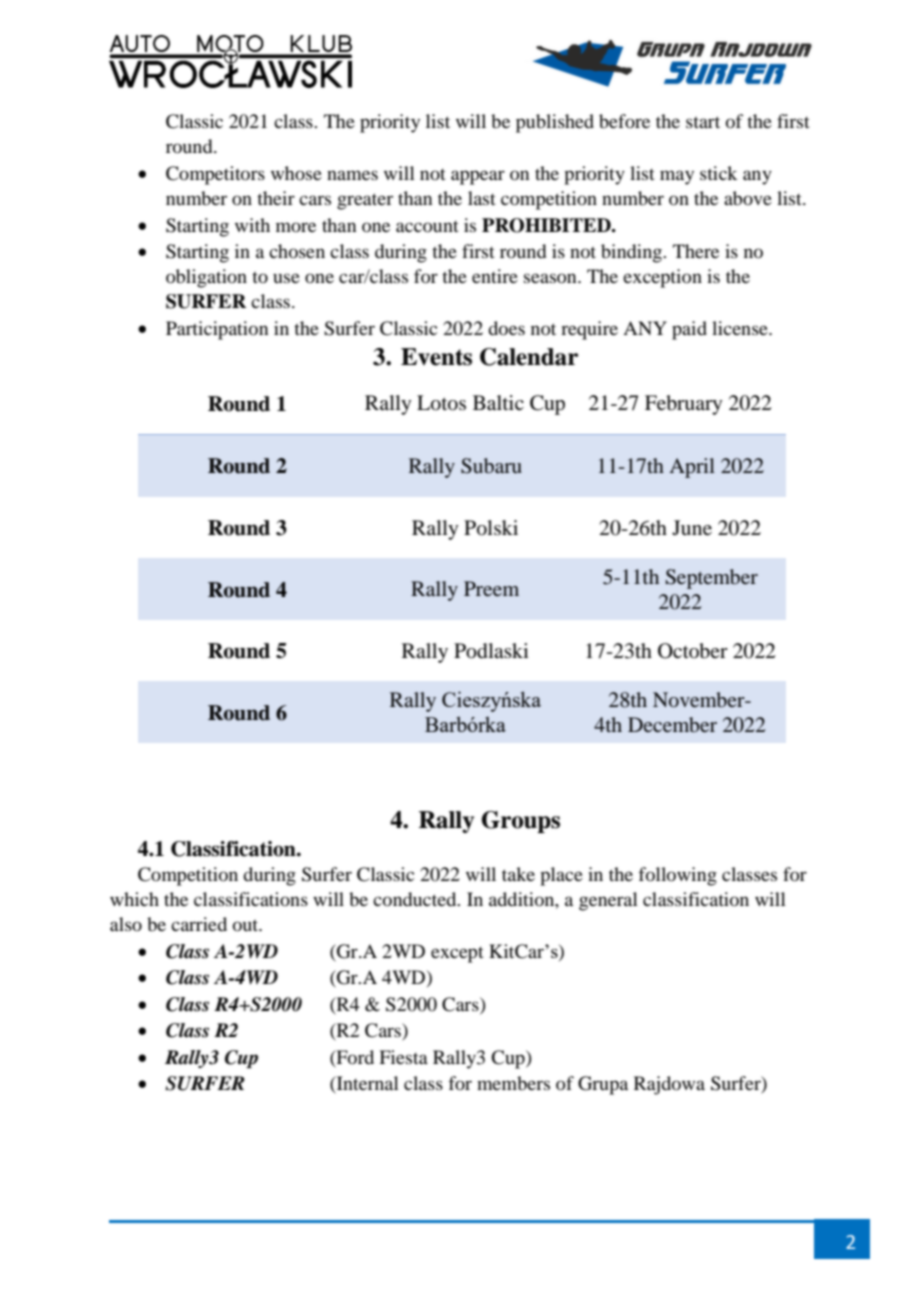  What do you see at coordinates (354, 1058) in the screenshot?
I see `Ford` at bounding box center [354, 1058].
